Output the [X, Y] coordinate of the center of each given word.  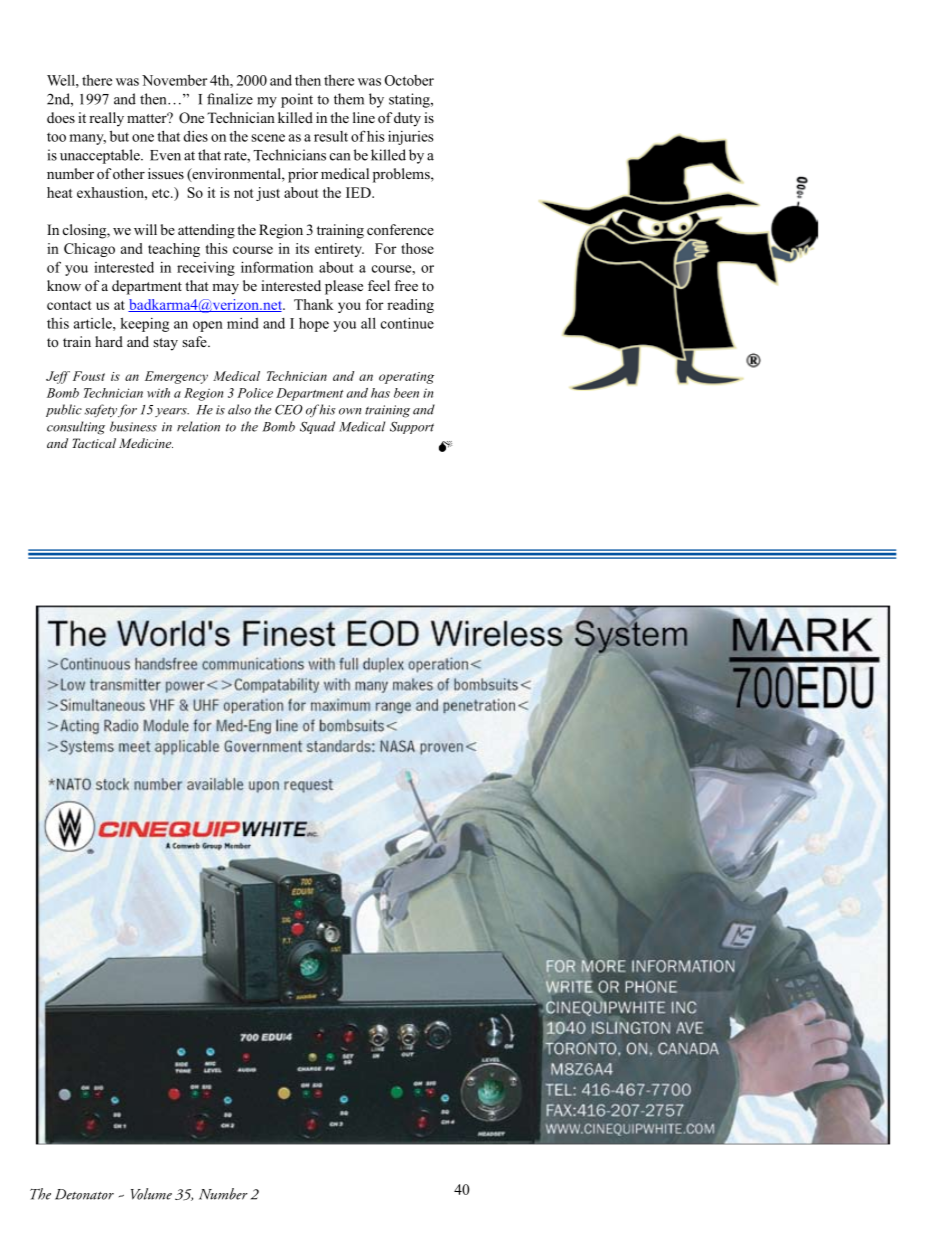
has [380, 393]
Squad [317, 427]
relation [198, 426]
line [364, 117]
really [106, 119]
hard [109, 341]
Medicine [146, 443]
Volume [151, 1194]
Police [255, 393]
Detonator [84, 1194]
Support [412, 427]
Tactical [94, 443]
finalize [230, 99]
